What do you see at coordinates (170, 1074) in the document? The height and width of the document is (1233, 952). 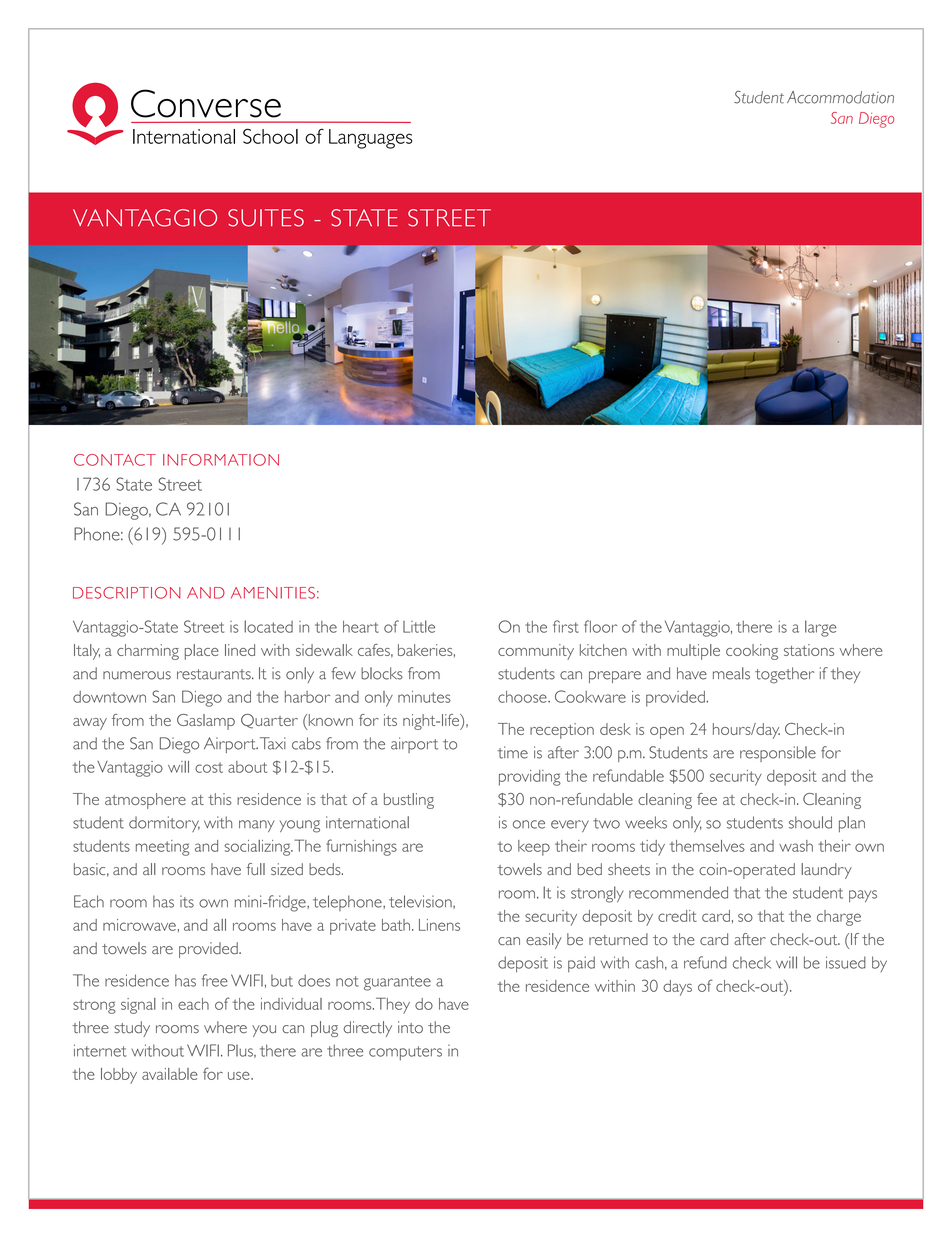 I see `available` at bounding box center [170, 1074].
